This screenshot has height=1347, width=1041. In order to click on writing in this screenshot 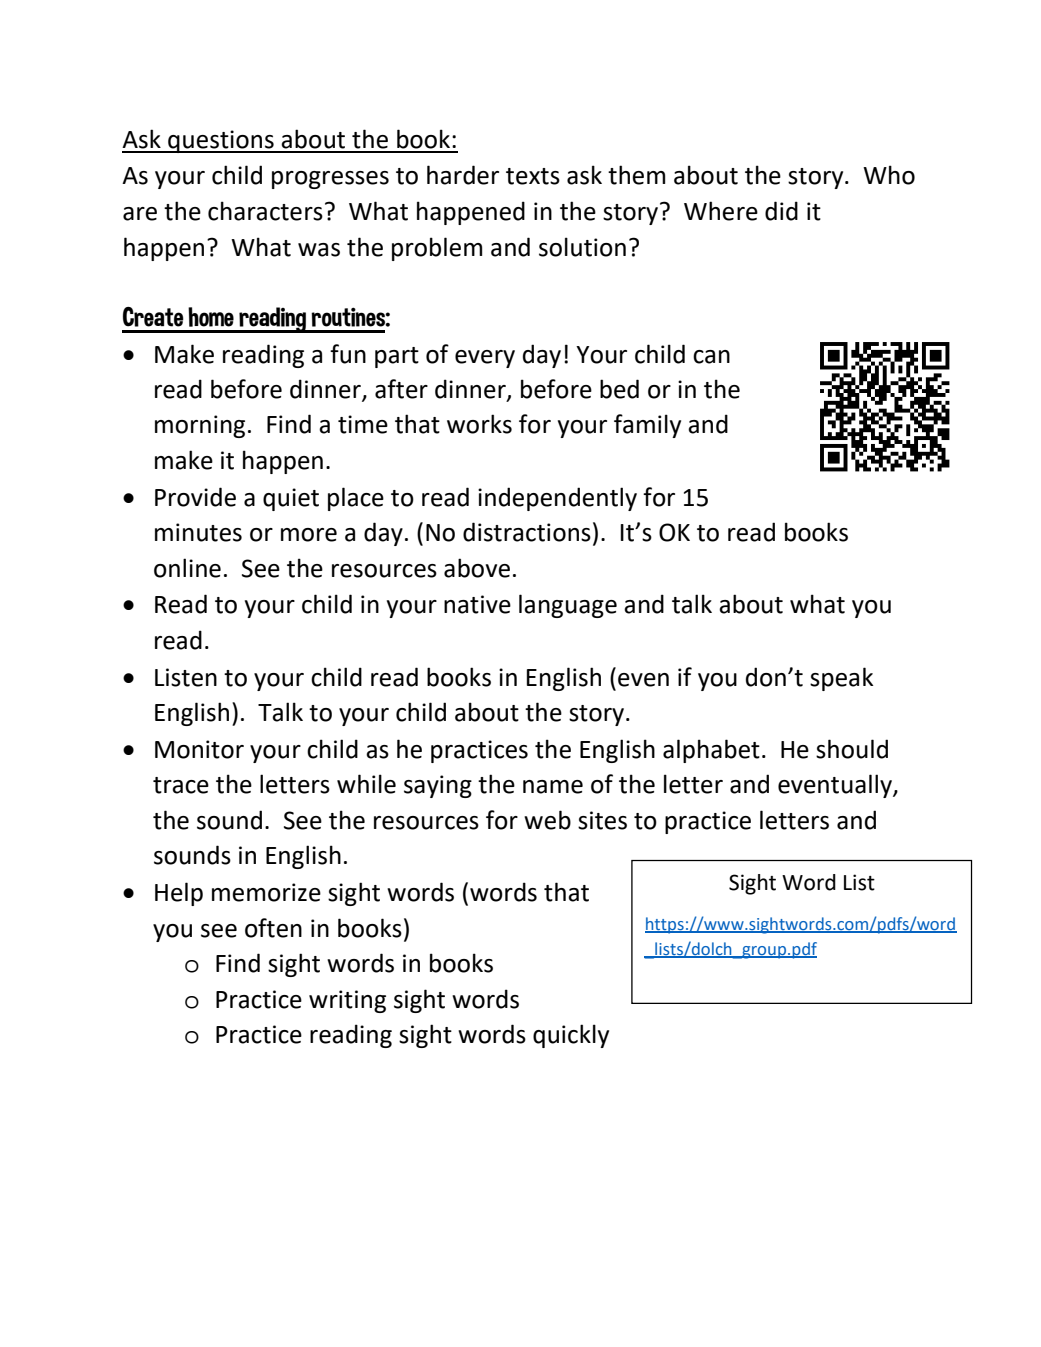, I will do `click(347, 1001)`.
